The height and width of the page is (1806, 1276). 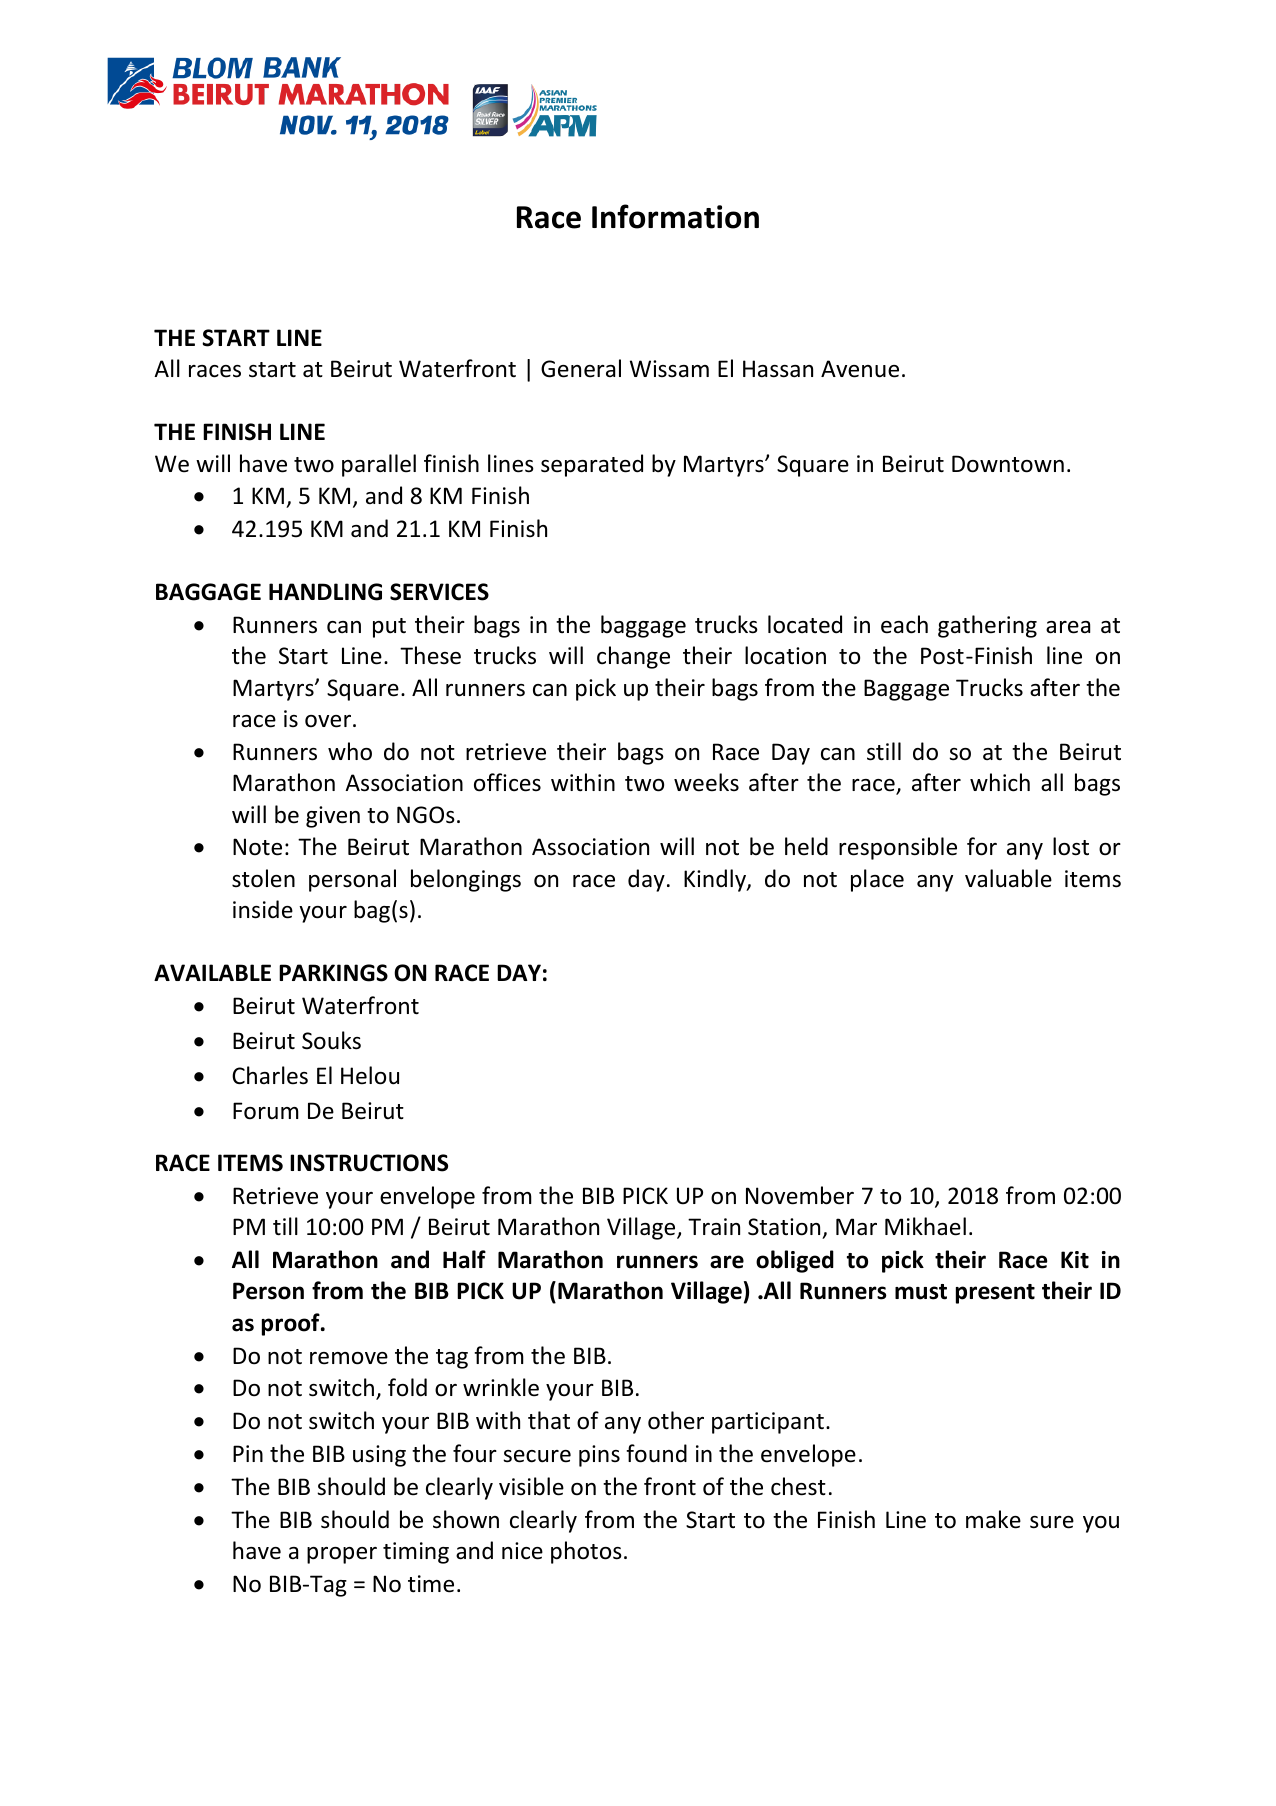 What do you see at coordinates (263, 909) in the page?
I see `inside` at bounding box center [263, 909].
